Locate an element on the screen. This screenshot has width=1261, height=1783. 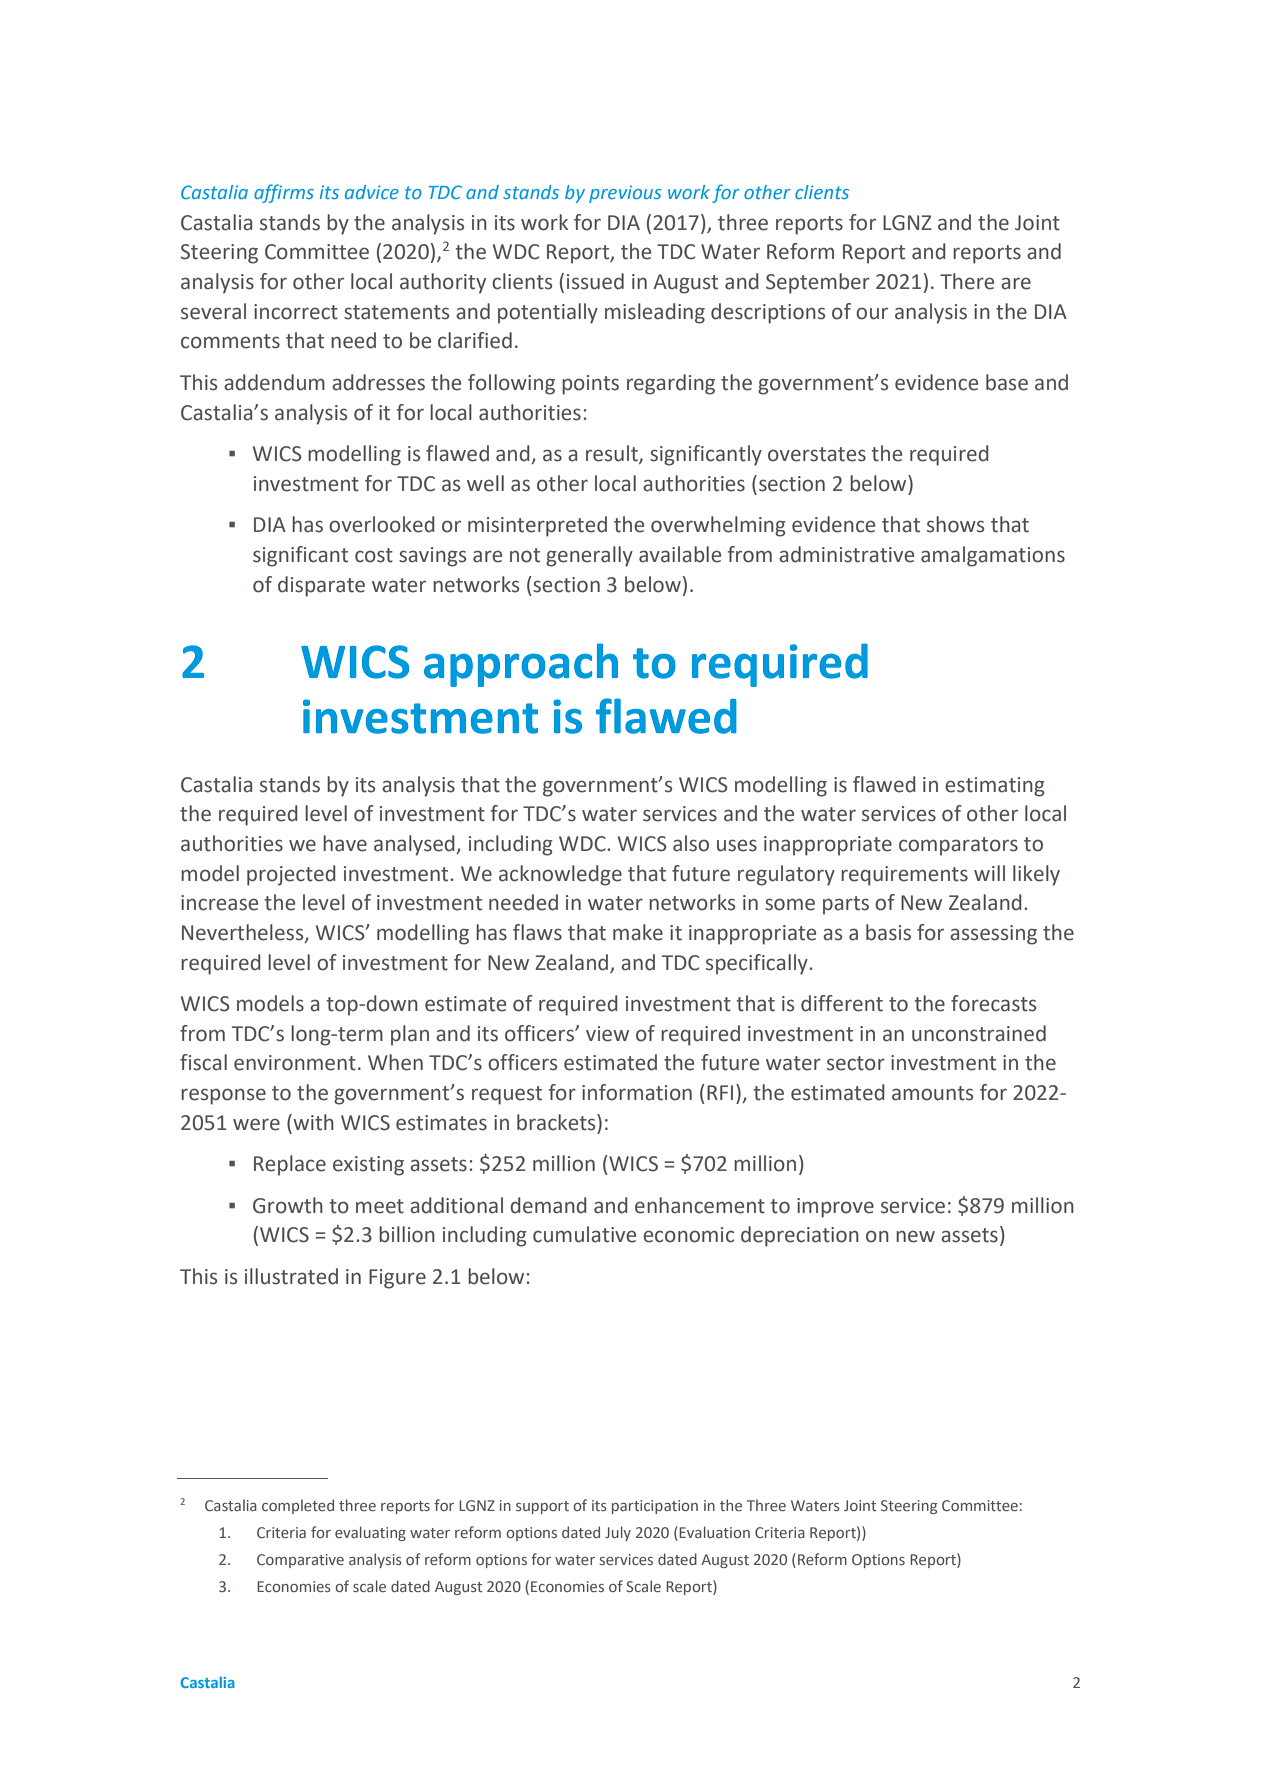
completed is located at coordinates (298, 1506).
